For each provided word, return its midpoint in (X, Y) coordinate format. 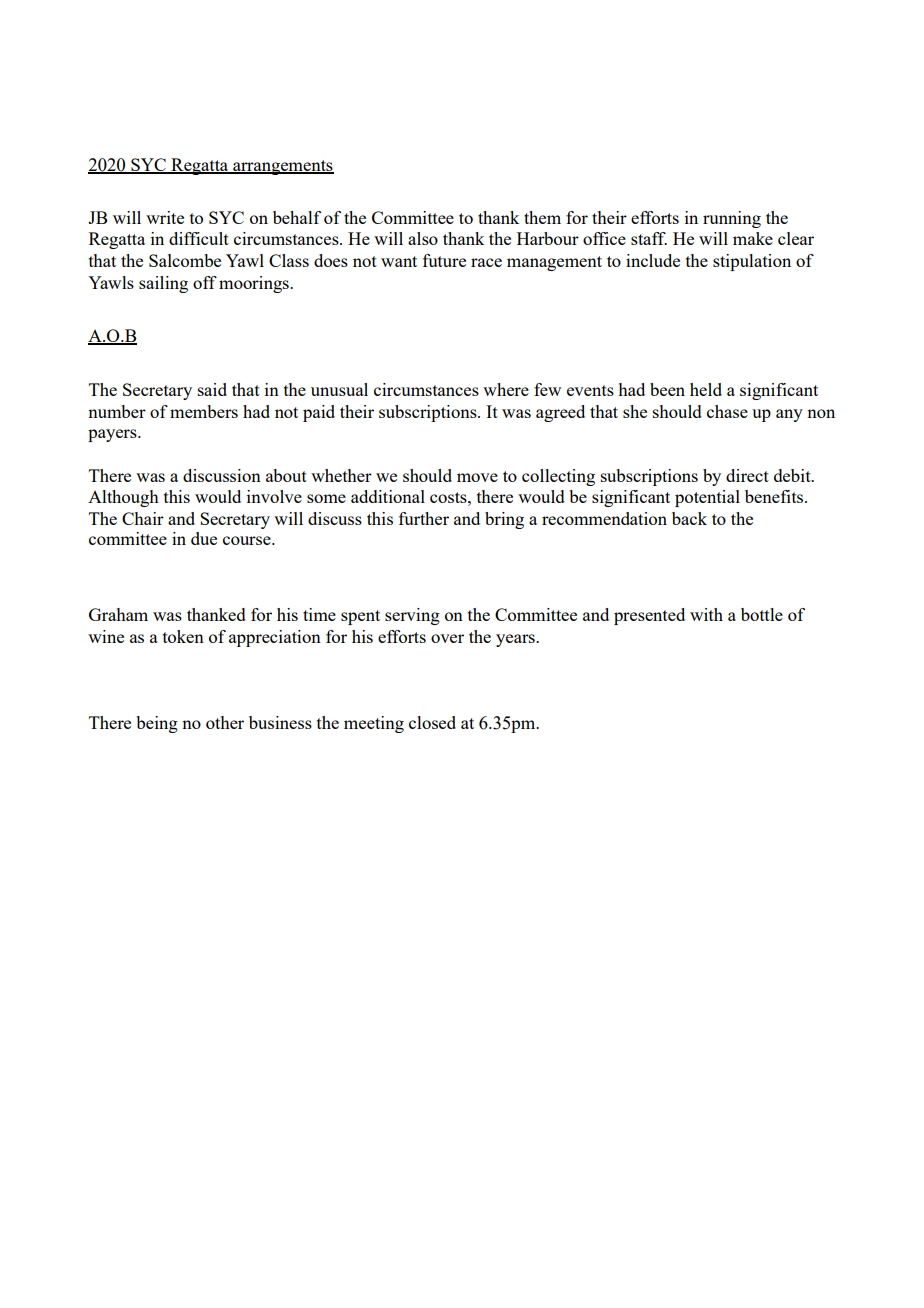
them (542, 217)
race (486, 262)
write (165, 217)
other (225, 722)
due (204, 538)
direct (747, 475)
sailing (163, 284)
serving (412, 616)
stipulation (752, 262)
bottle (762, 614)
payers (113, 435)
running (732, 219)
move (477, 477)
